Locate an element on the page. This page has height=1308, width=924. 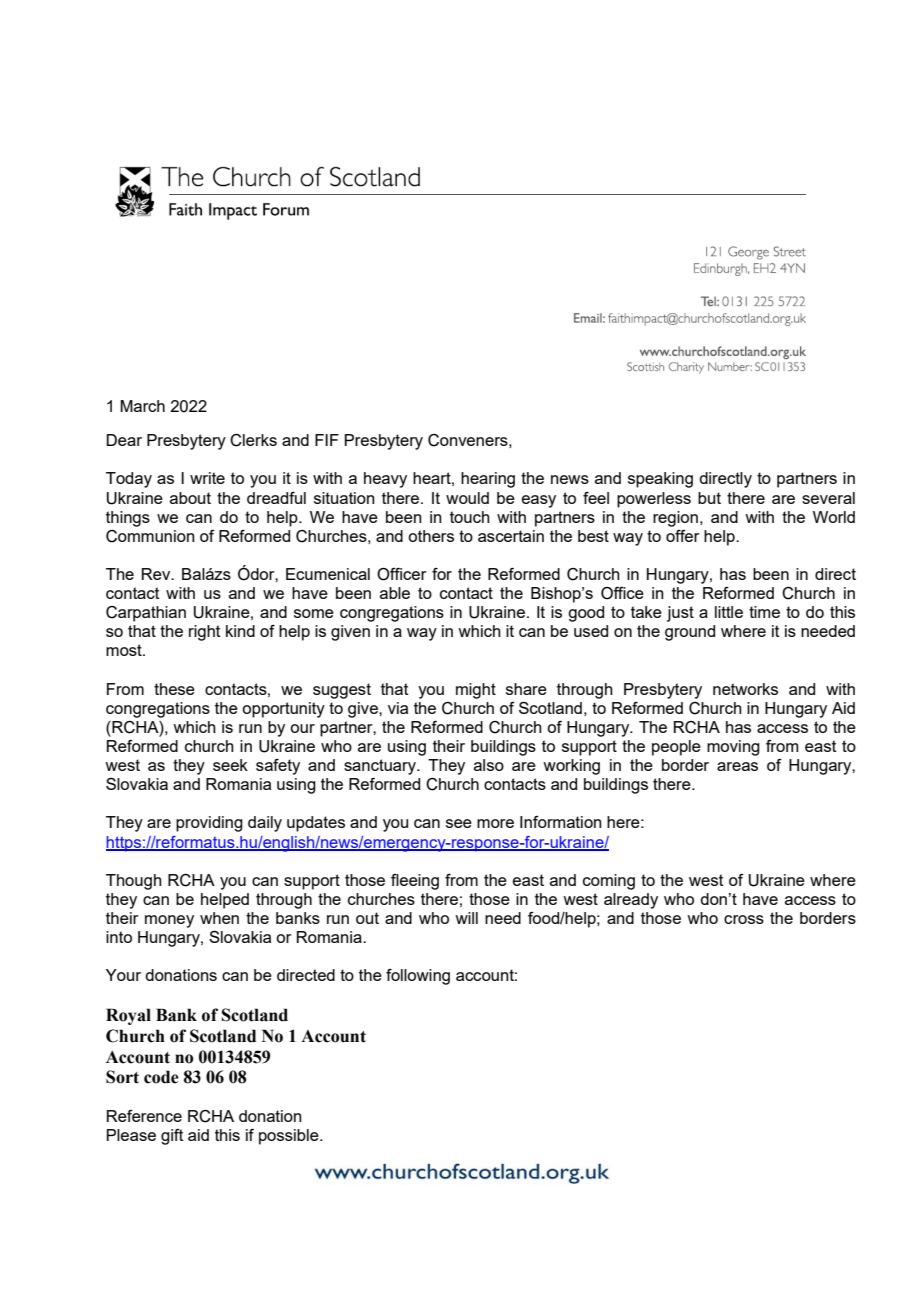
Clerks is located at coordinates (253, 440).
